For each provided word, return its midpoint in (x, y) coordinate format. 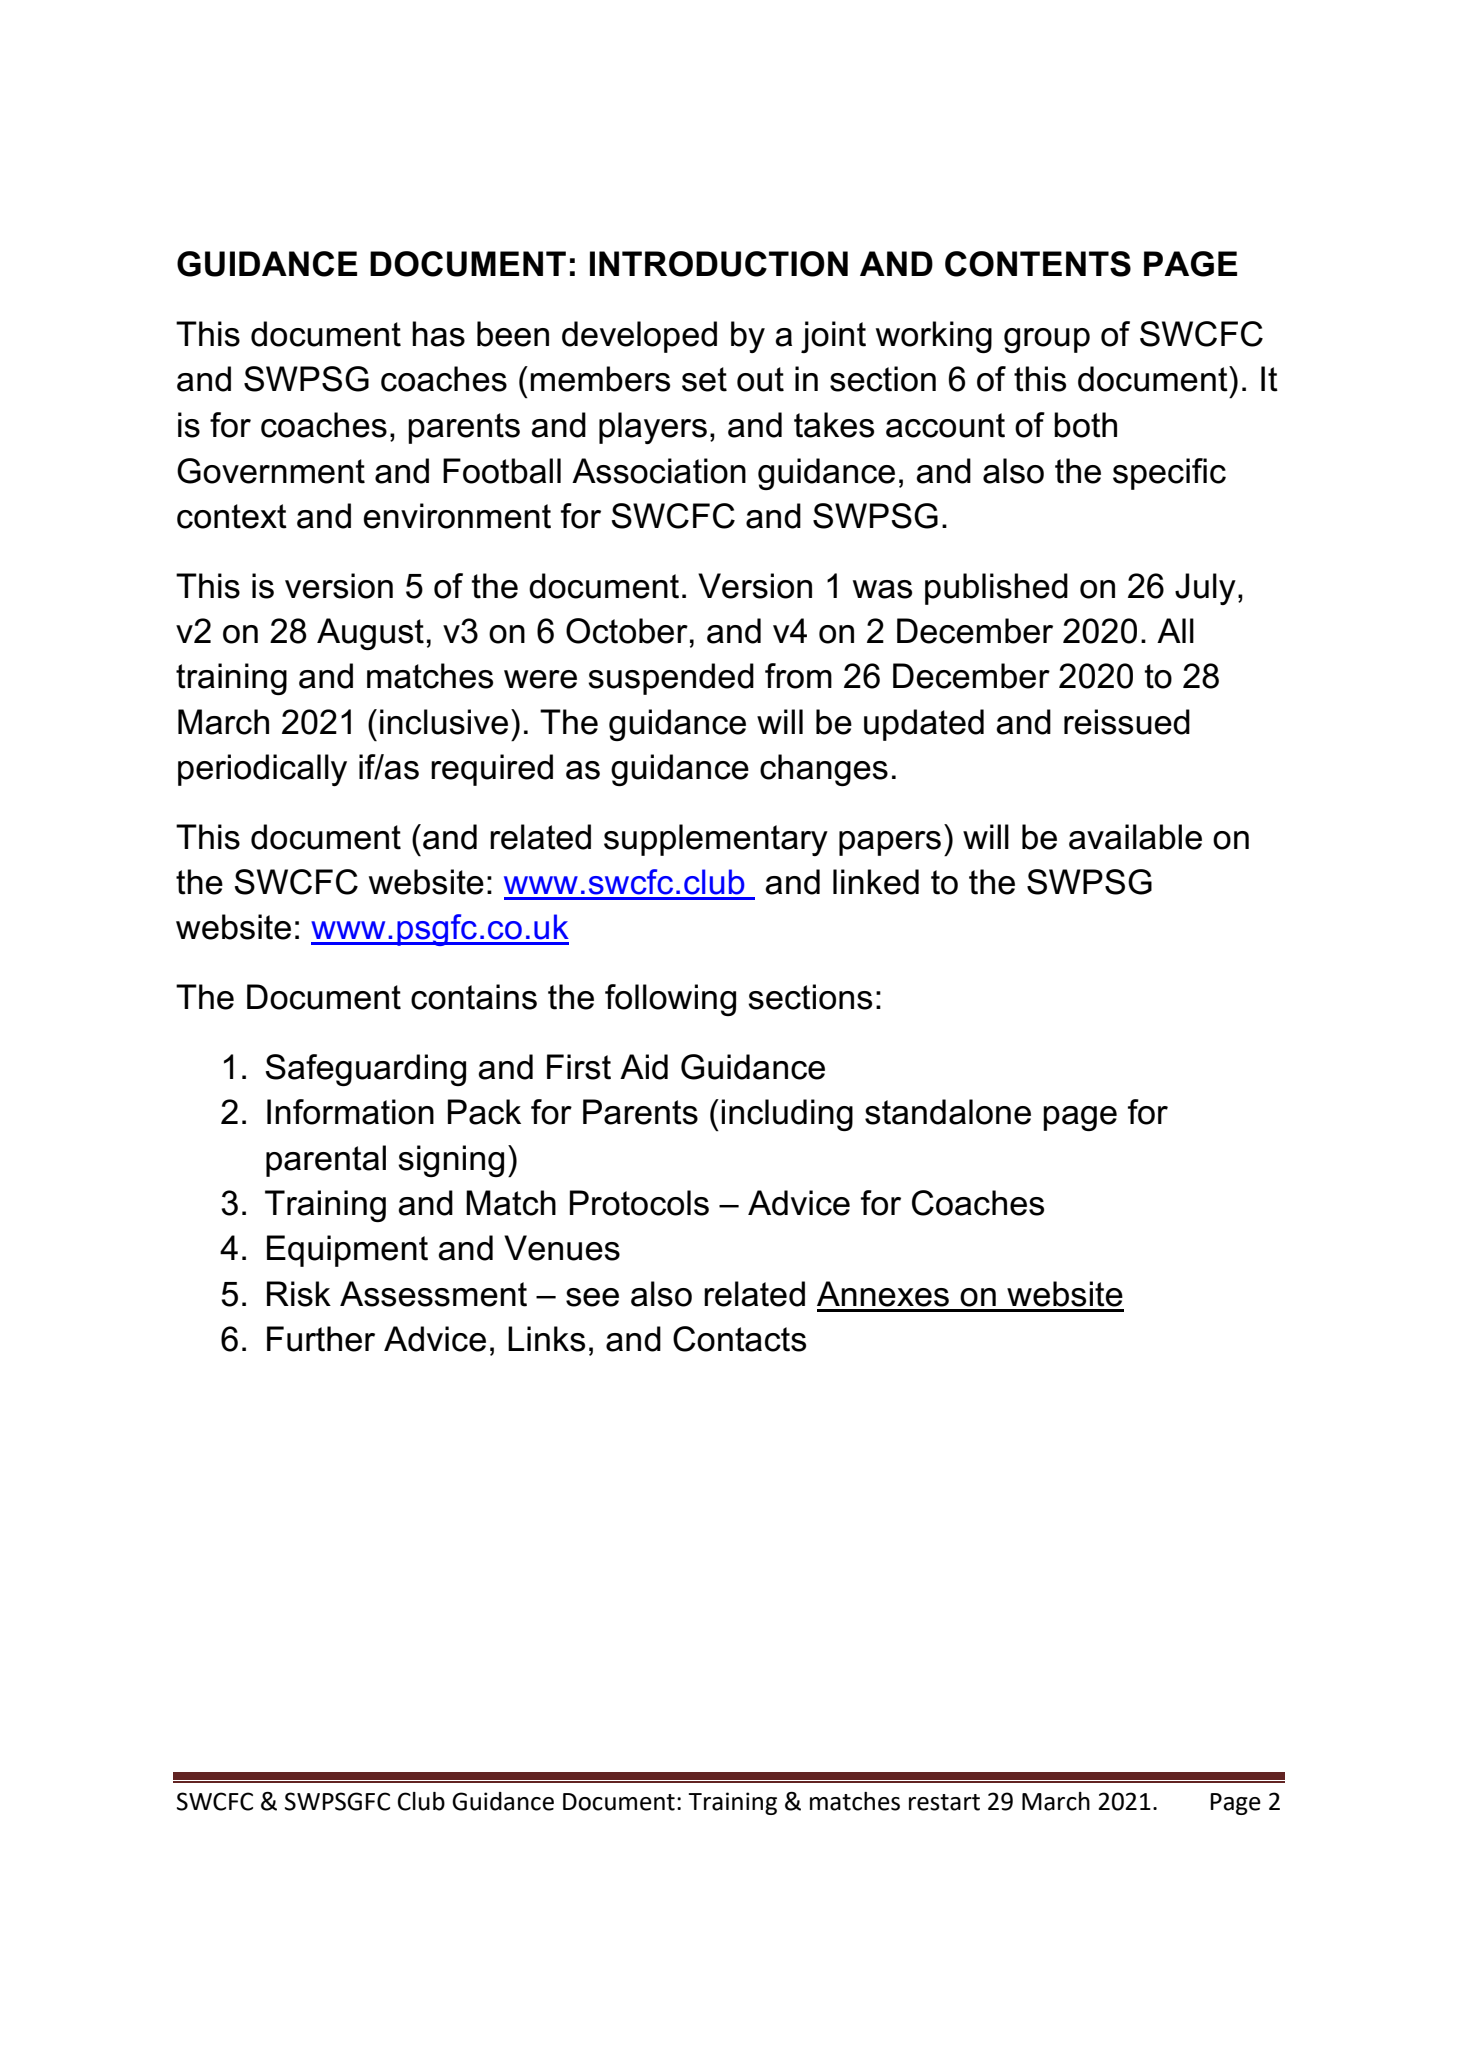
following (670, 1000)
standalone (948, 1112)
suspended (671, 679)
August (370, 634)
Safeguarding (366, 1070)
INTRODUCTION (719, 264)
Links (546, 1339)
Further (321, 1339)
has (438, 334)
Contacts (739, 1339)
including (787, 1115)
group (1047, 340)
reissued (1127, 722)
